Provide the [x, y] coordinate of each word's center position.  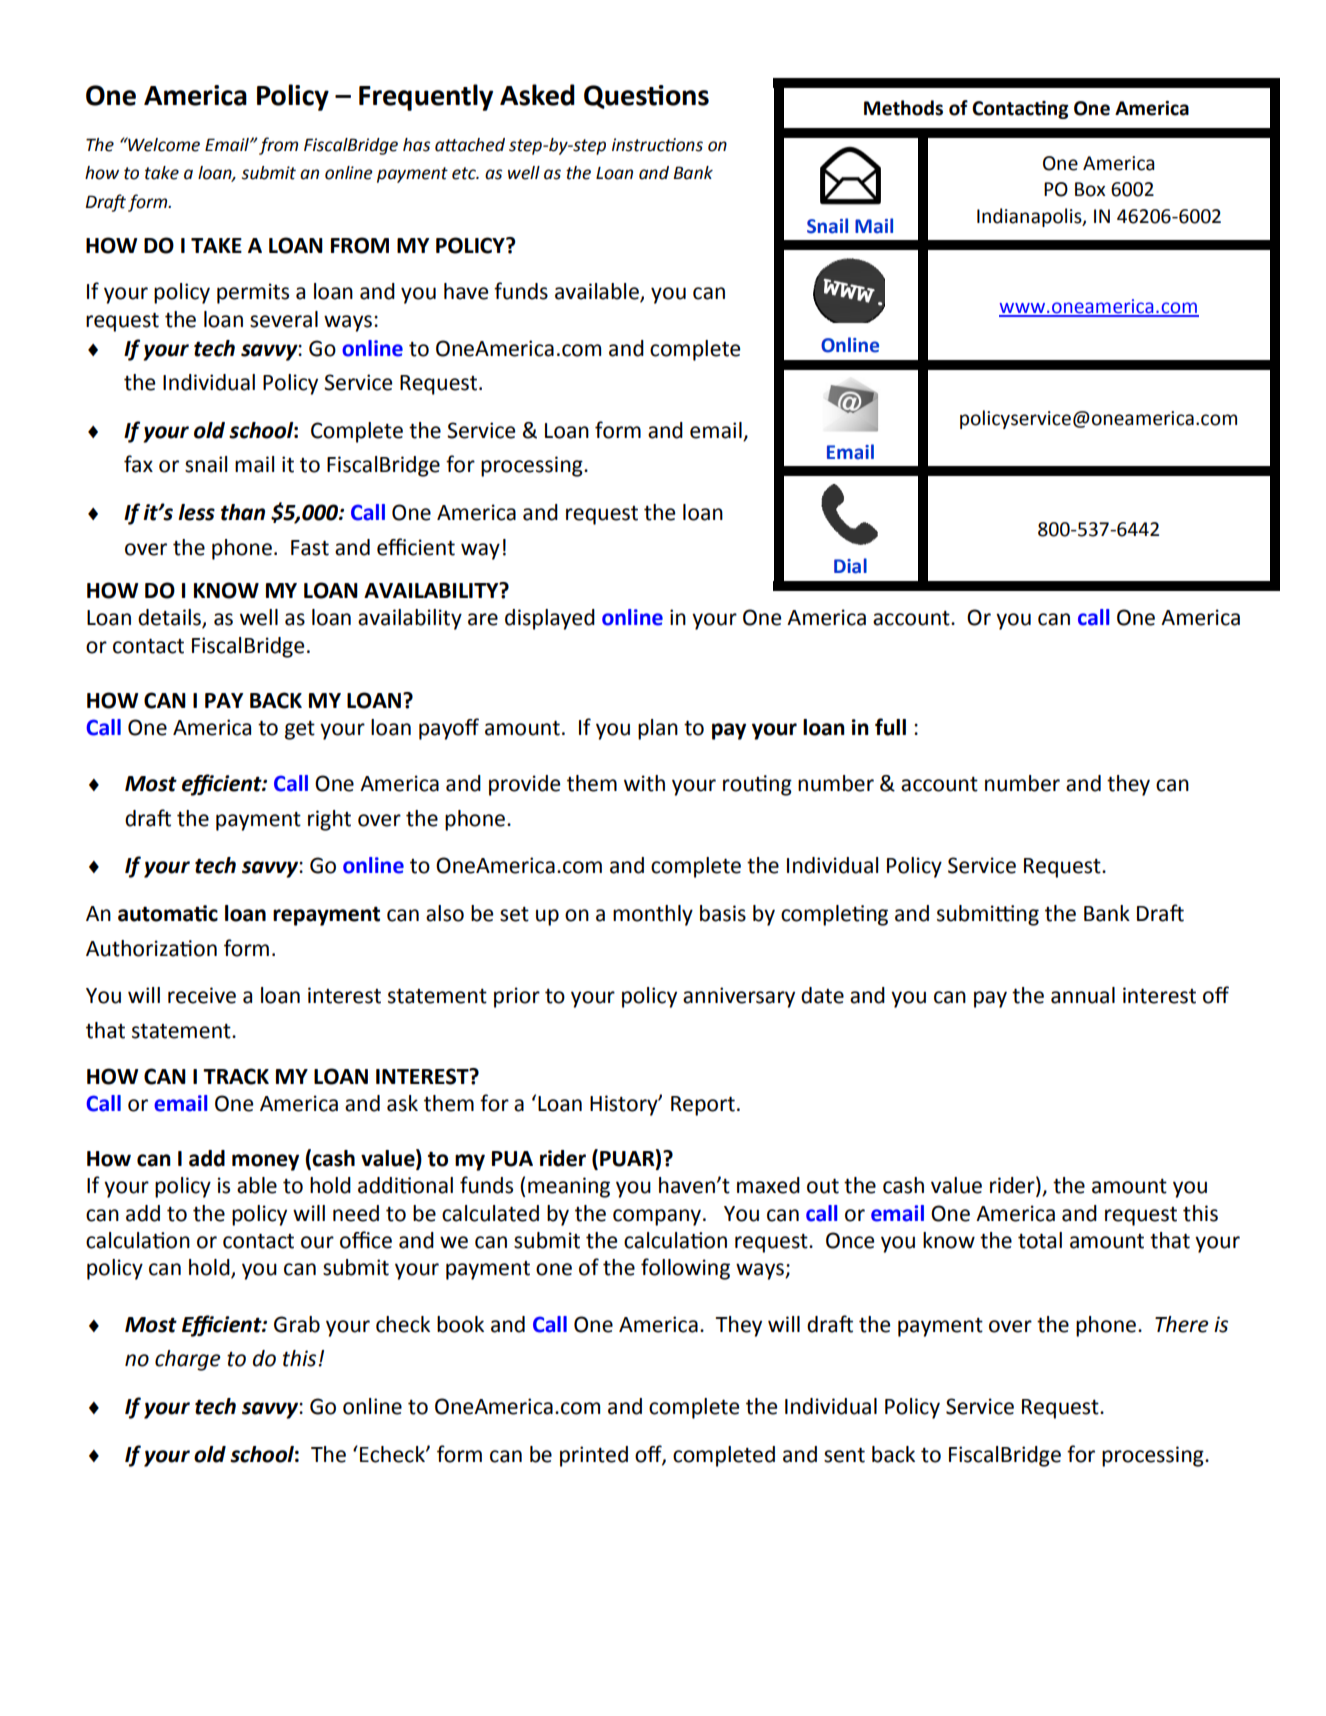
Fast [310, 548]
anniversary [739, 997]
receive [202, 995]
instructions [657, 145]
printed [594, 1456]
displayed [550, 619]
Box [1090, 189]
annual [1083, 995]
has [416, 145]
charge [188, 1360]
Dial [850, 566]
